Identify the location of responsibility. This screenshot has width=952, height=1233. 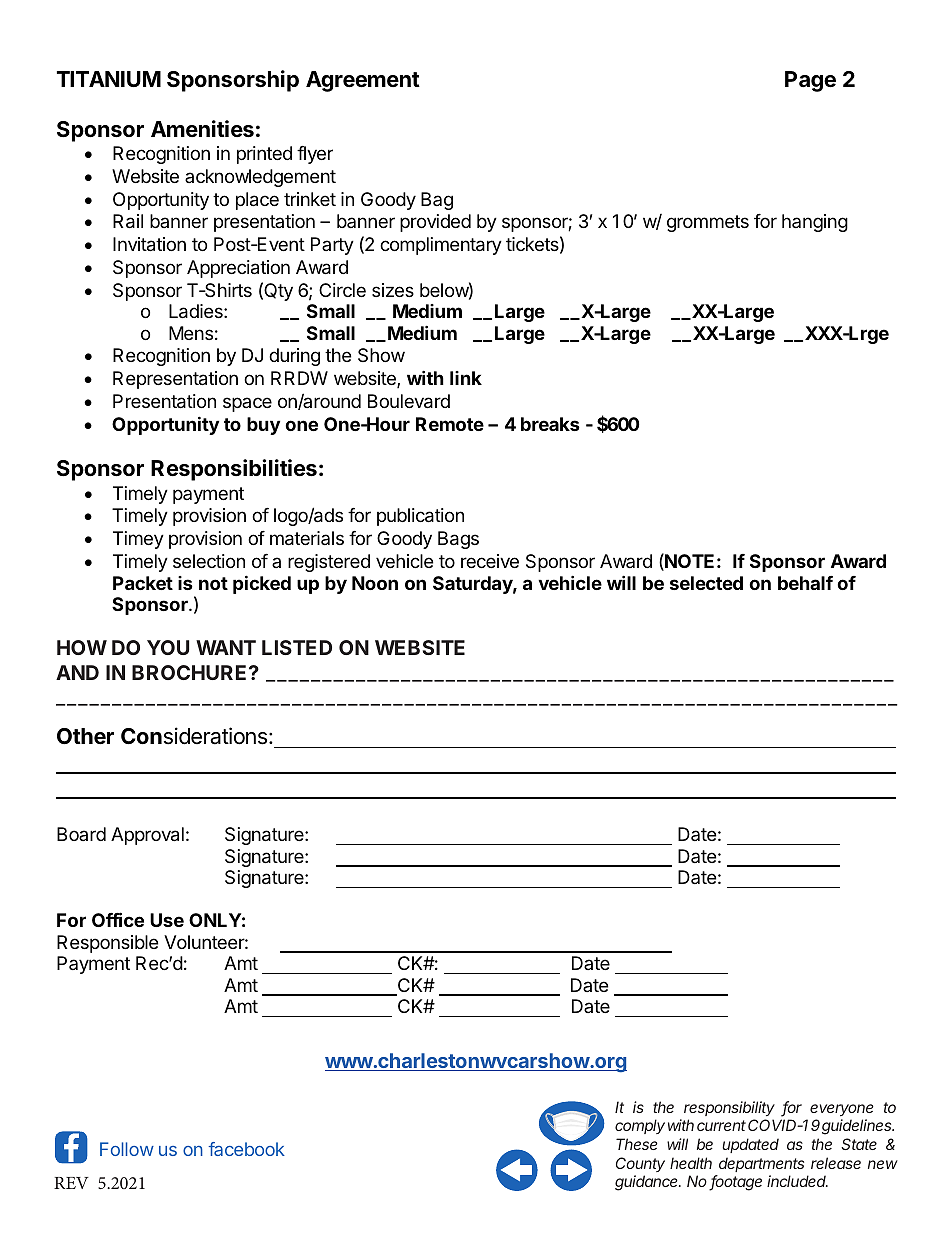
(729, 1108).
